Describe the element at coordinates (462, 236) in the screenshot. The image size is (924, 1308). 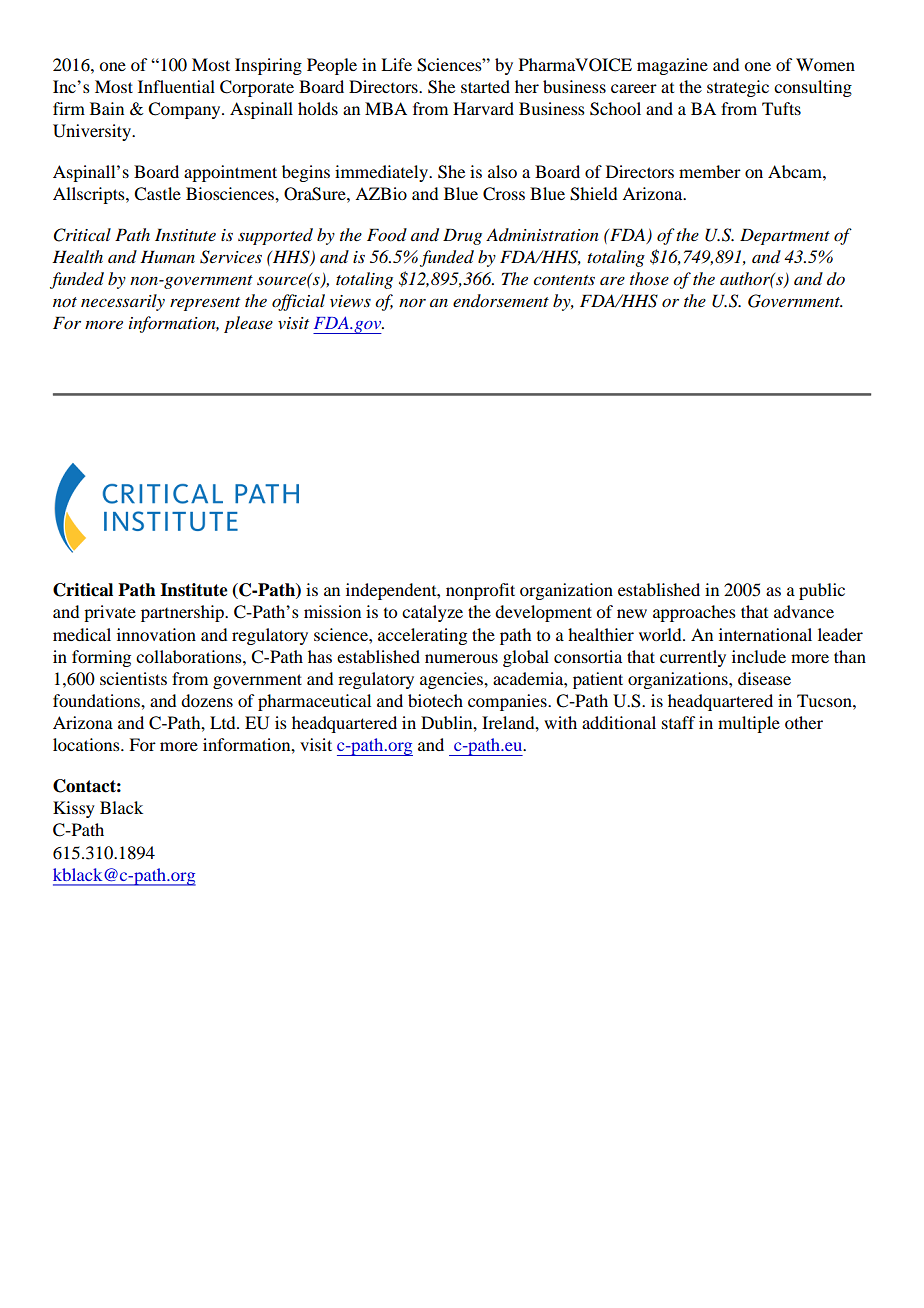
I see `Drug` at that location.
